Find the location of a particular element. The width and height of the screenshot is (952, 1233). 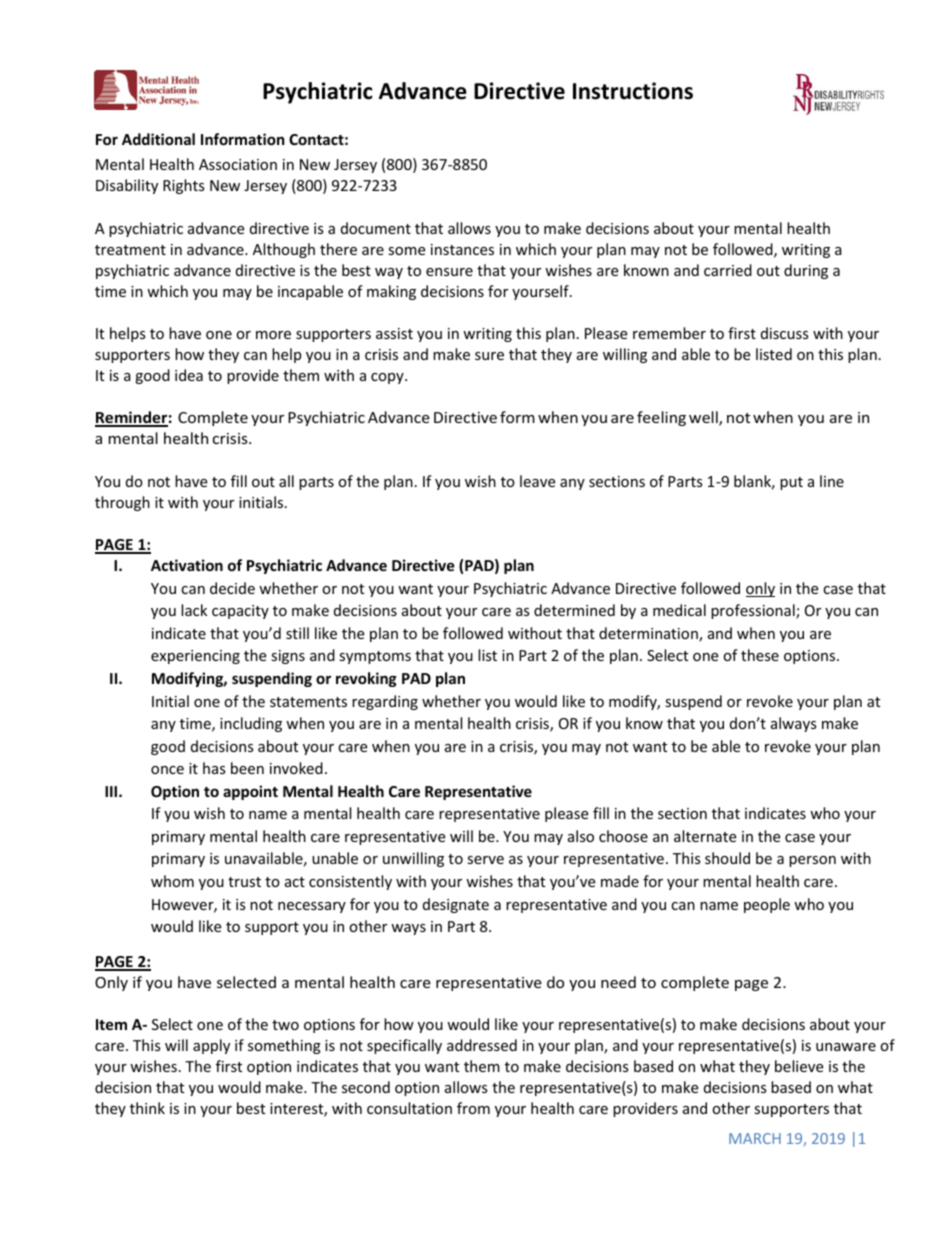

discuss is located at coordinates (785, 333).
